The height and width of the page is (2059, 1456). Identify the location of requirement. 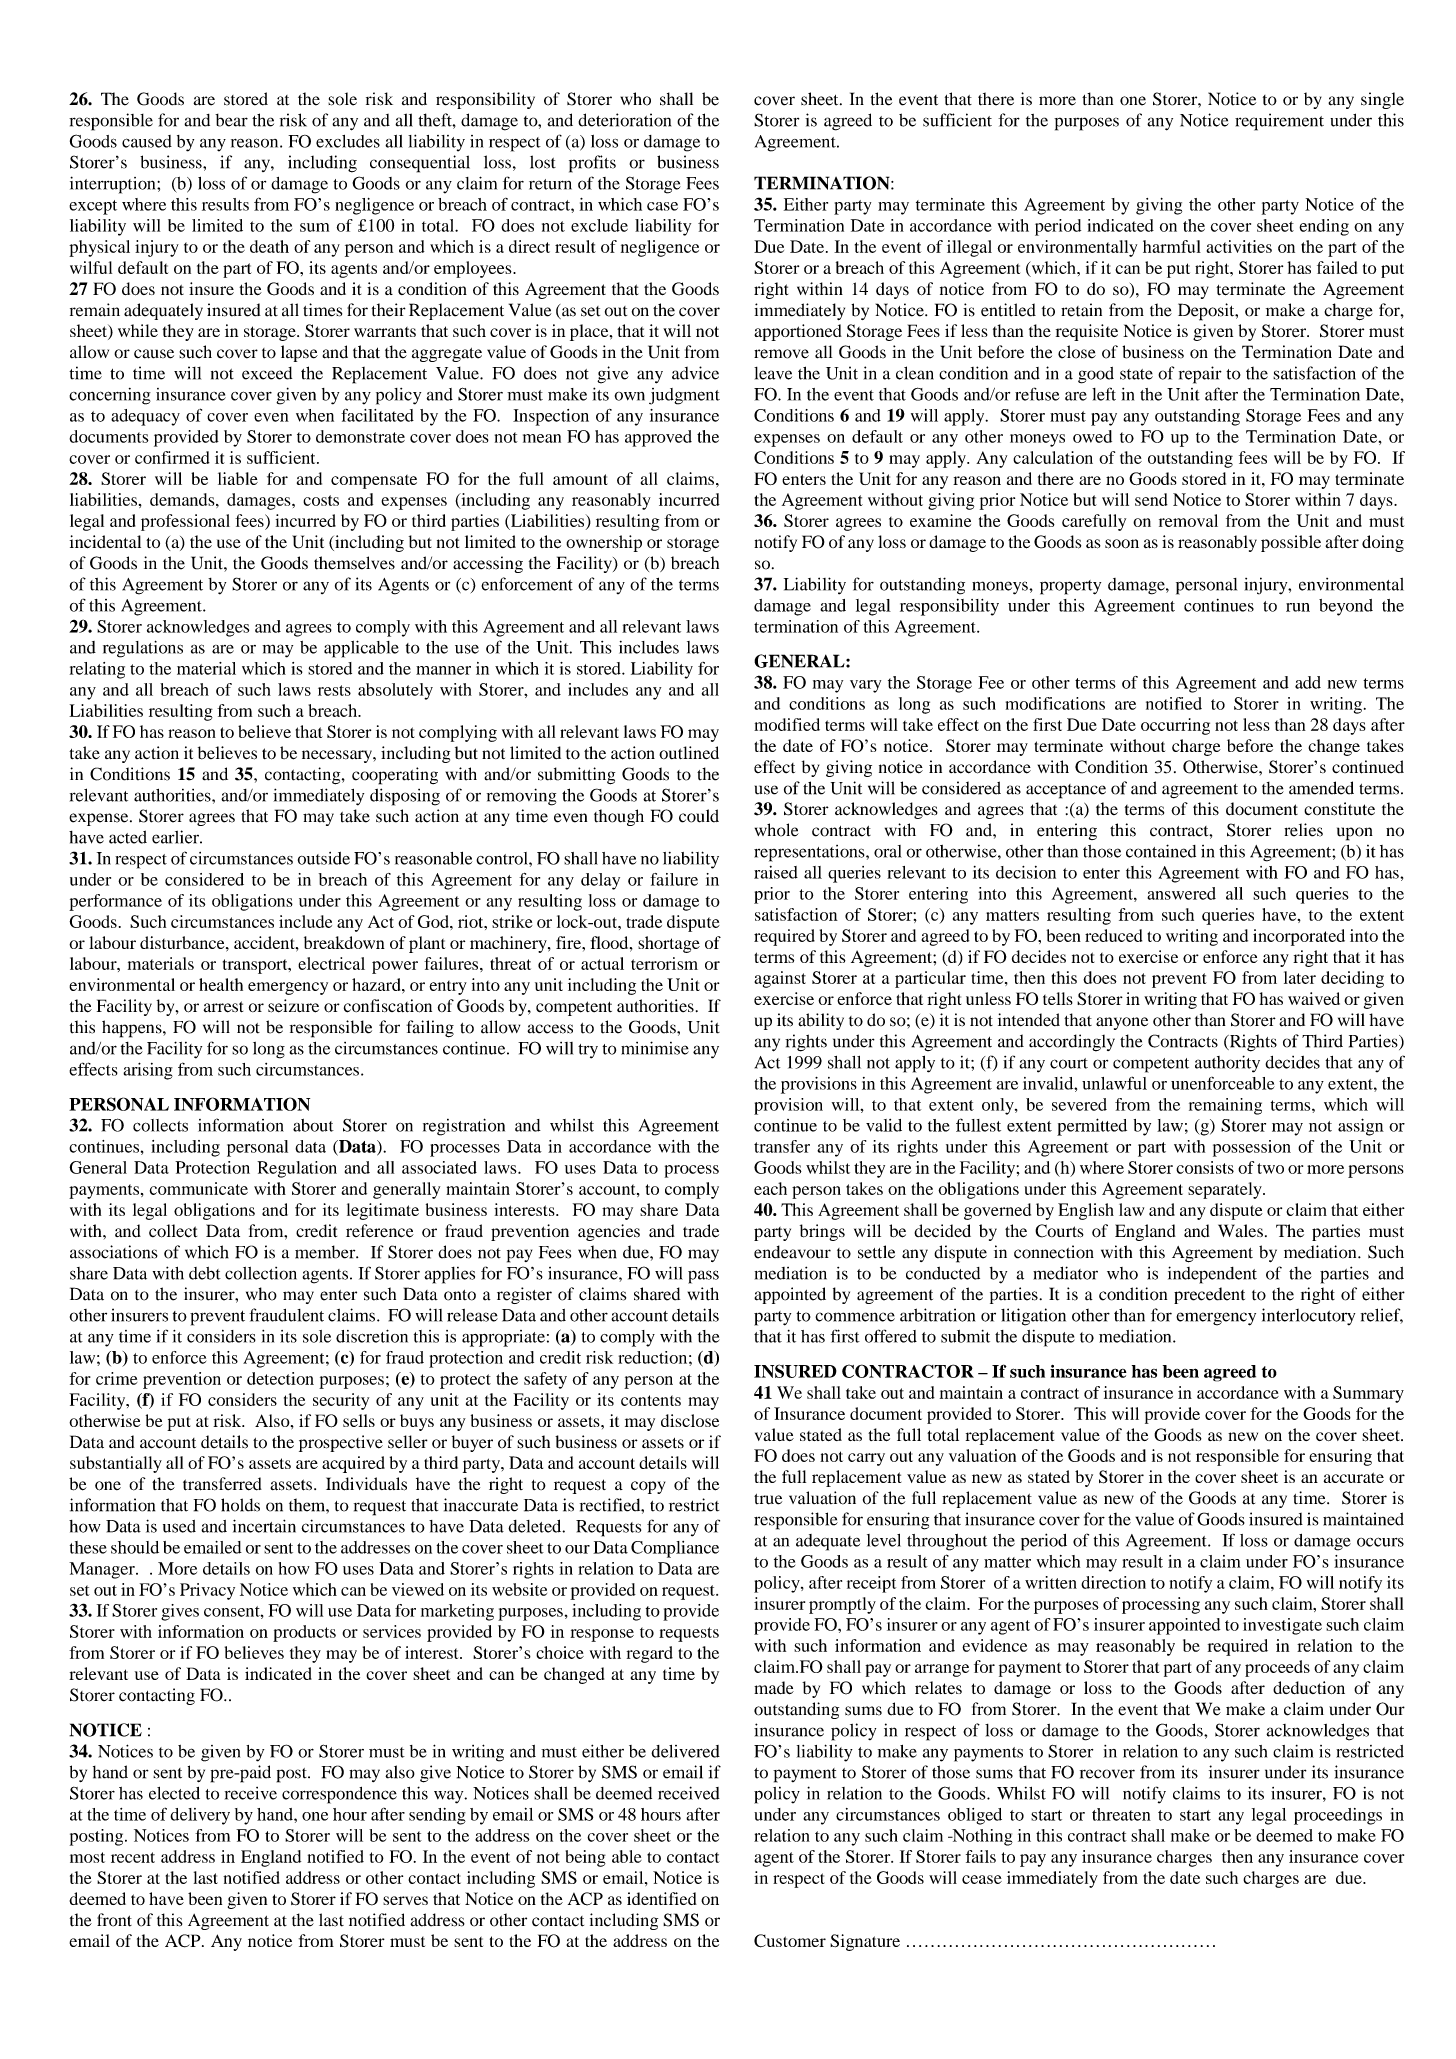
(1279, 122).
